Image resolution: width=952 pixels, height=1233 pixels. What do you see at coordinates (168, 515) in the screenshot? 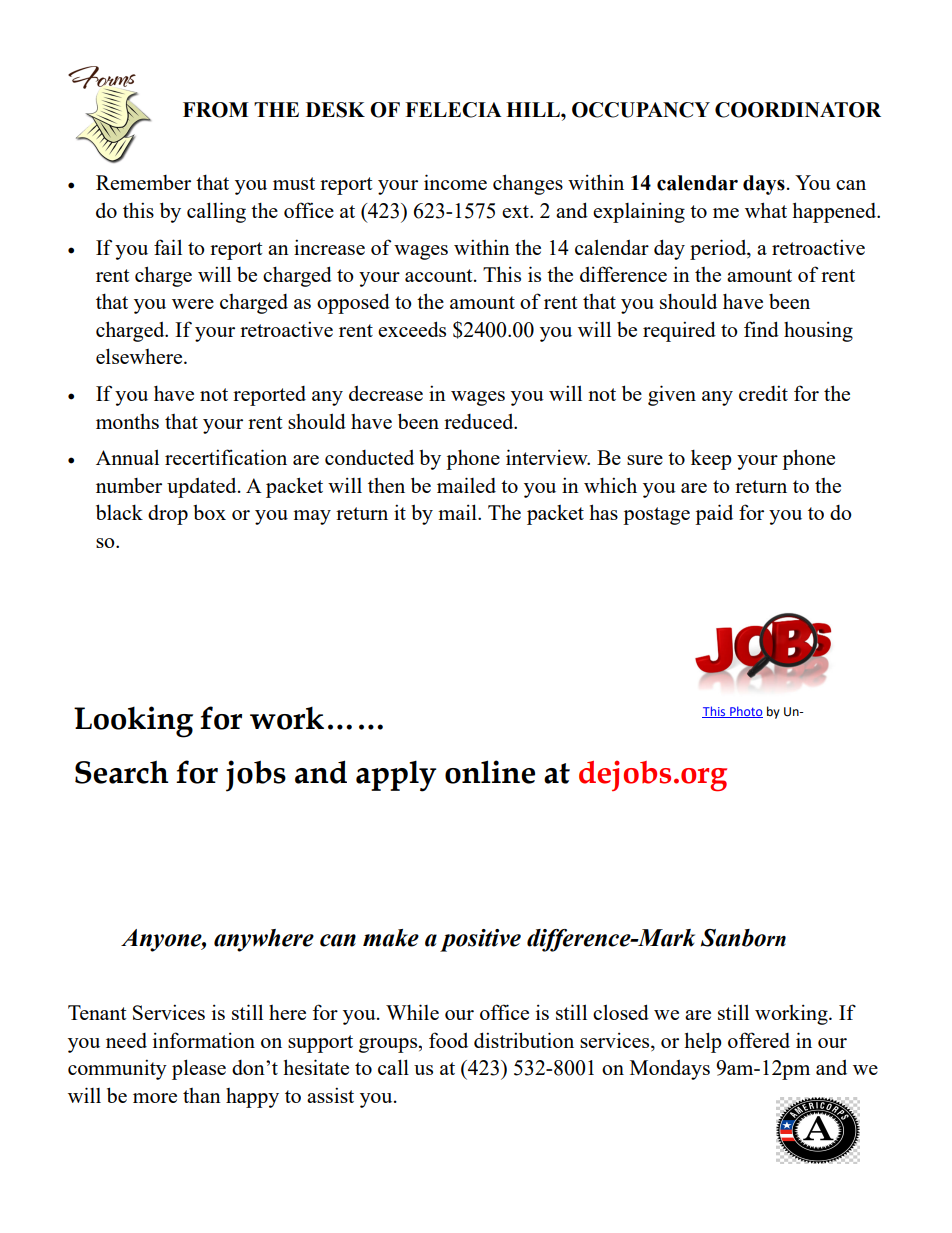
I see `drop` at bounding box center [168, 515].
